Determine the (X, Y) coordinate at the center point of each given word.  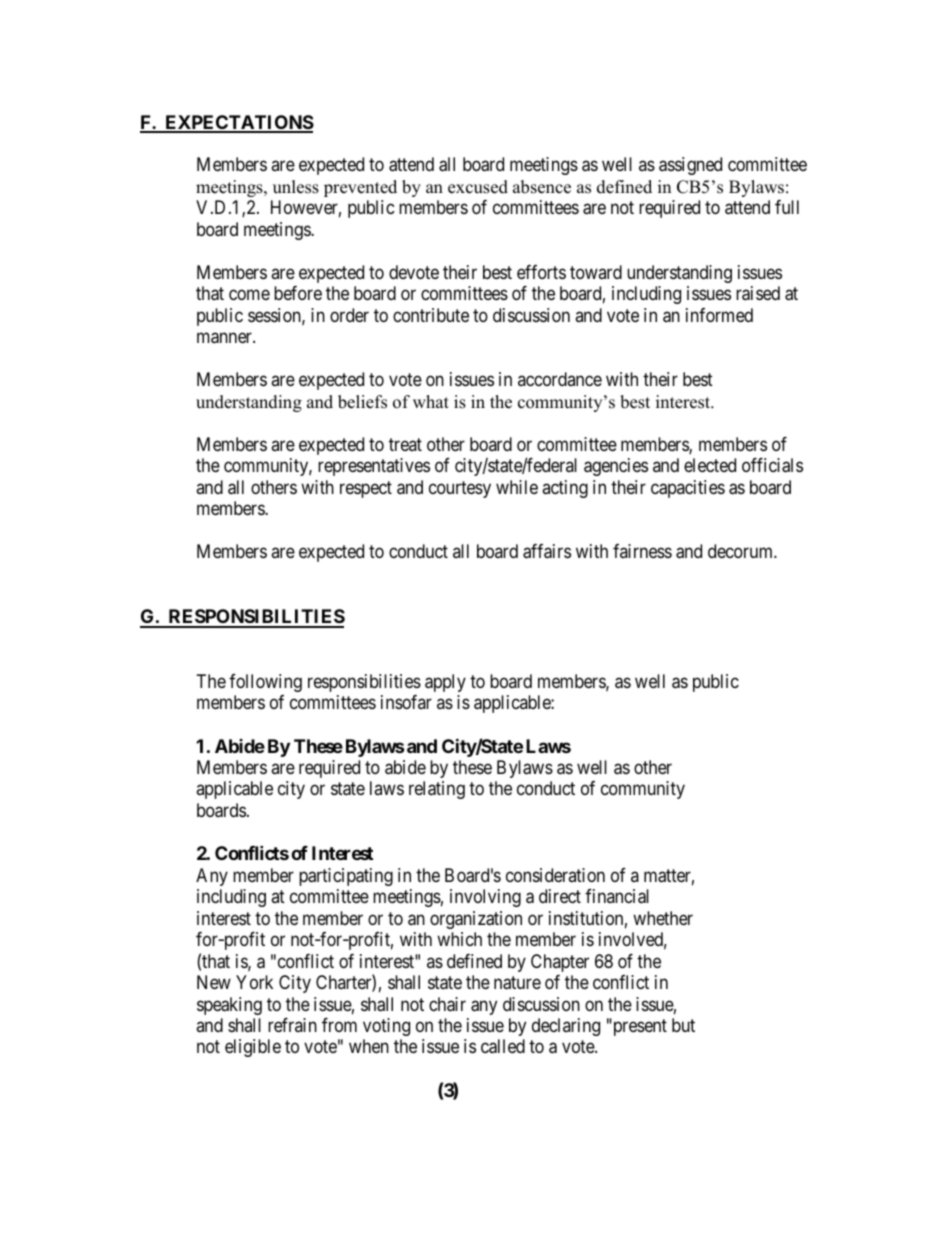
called (503, 1046)
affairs (547, 551)
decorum (741, 551)
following (265, 683)
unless (296, 187)
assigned (690, 166)
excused (478, 187)
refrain (292, 1025)
